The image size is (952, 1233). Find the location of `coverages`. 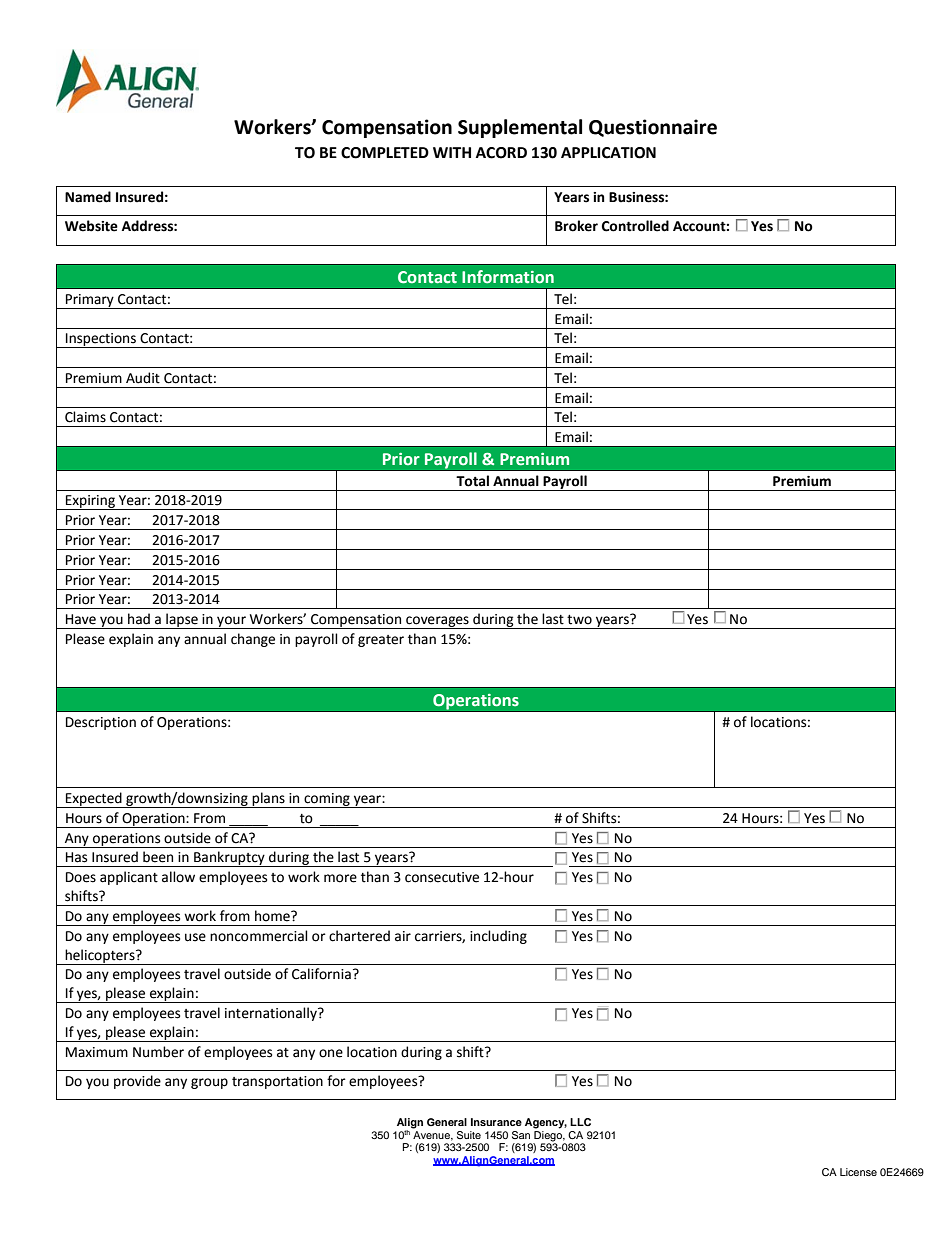

coverages is located at coordinates (437, 622).
